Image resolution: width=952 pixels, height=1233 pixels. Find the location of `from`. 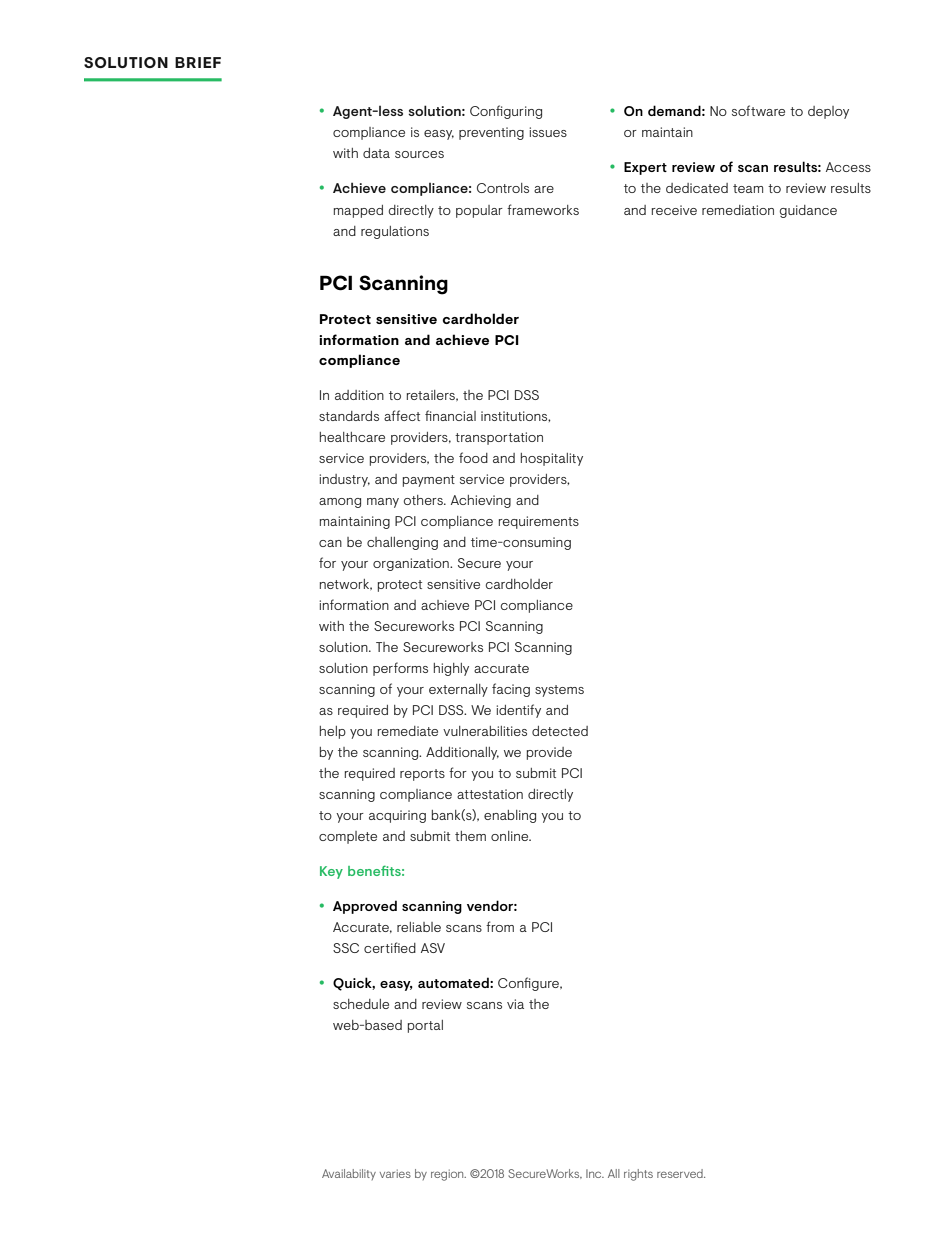

from is located at coordinates (500, 926).
